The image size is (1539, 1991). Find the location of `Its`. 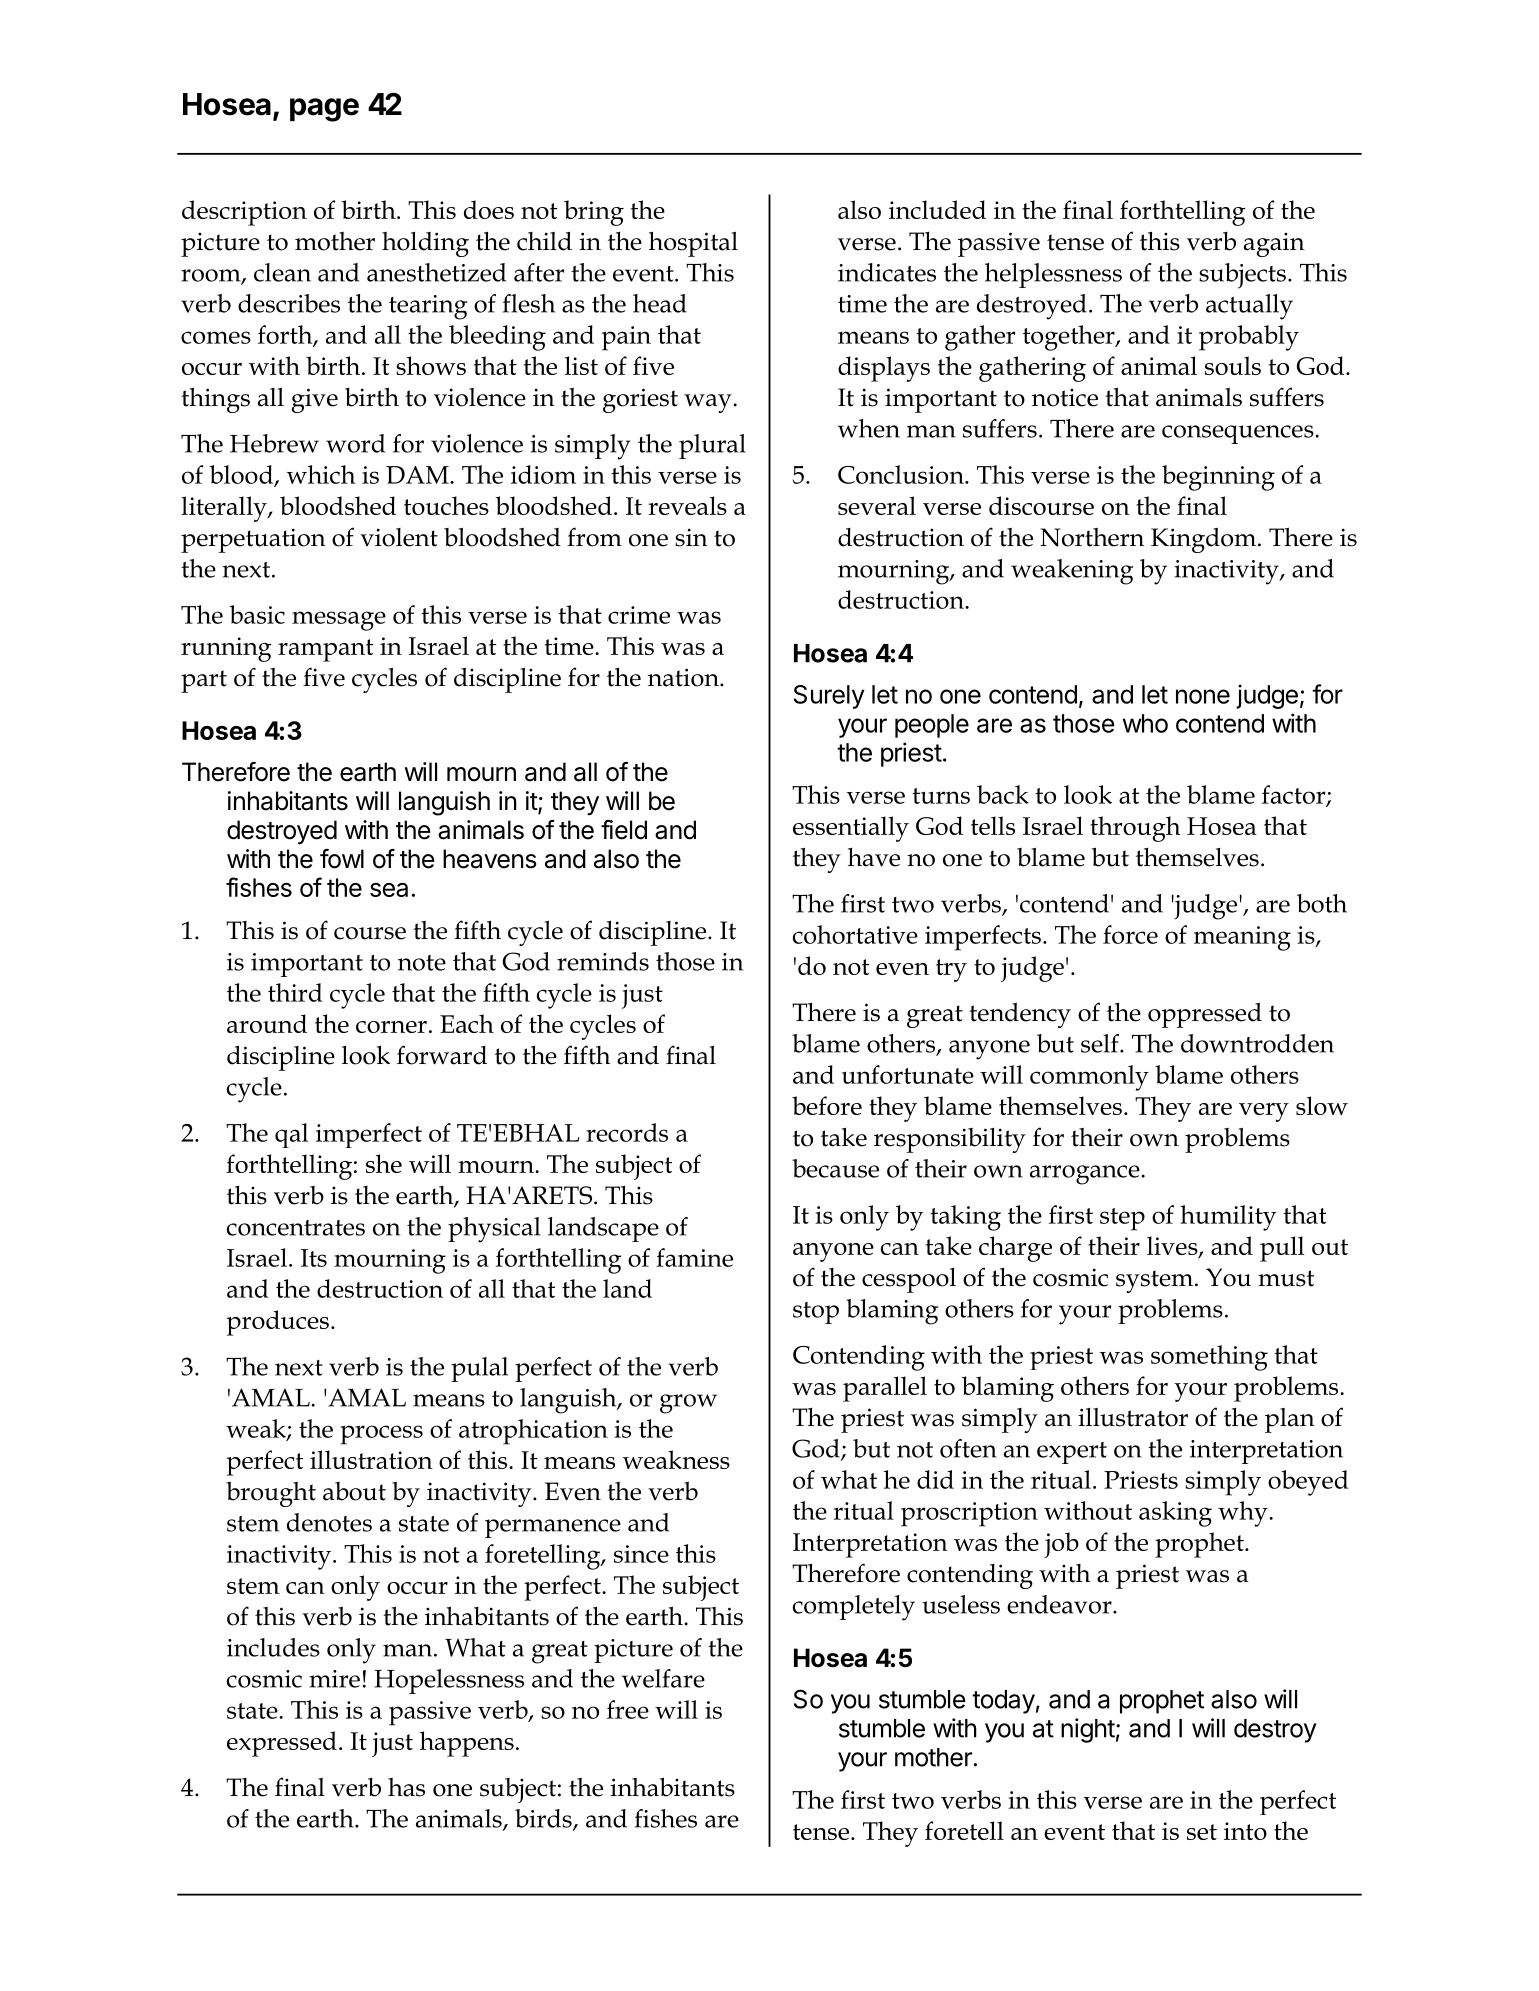

Its is located at coordinates (314, 1258).
